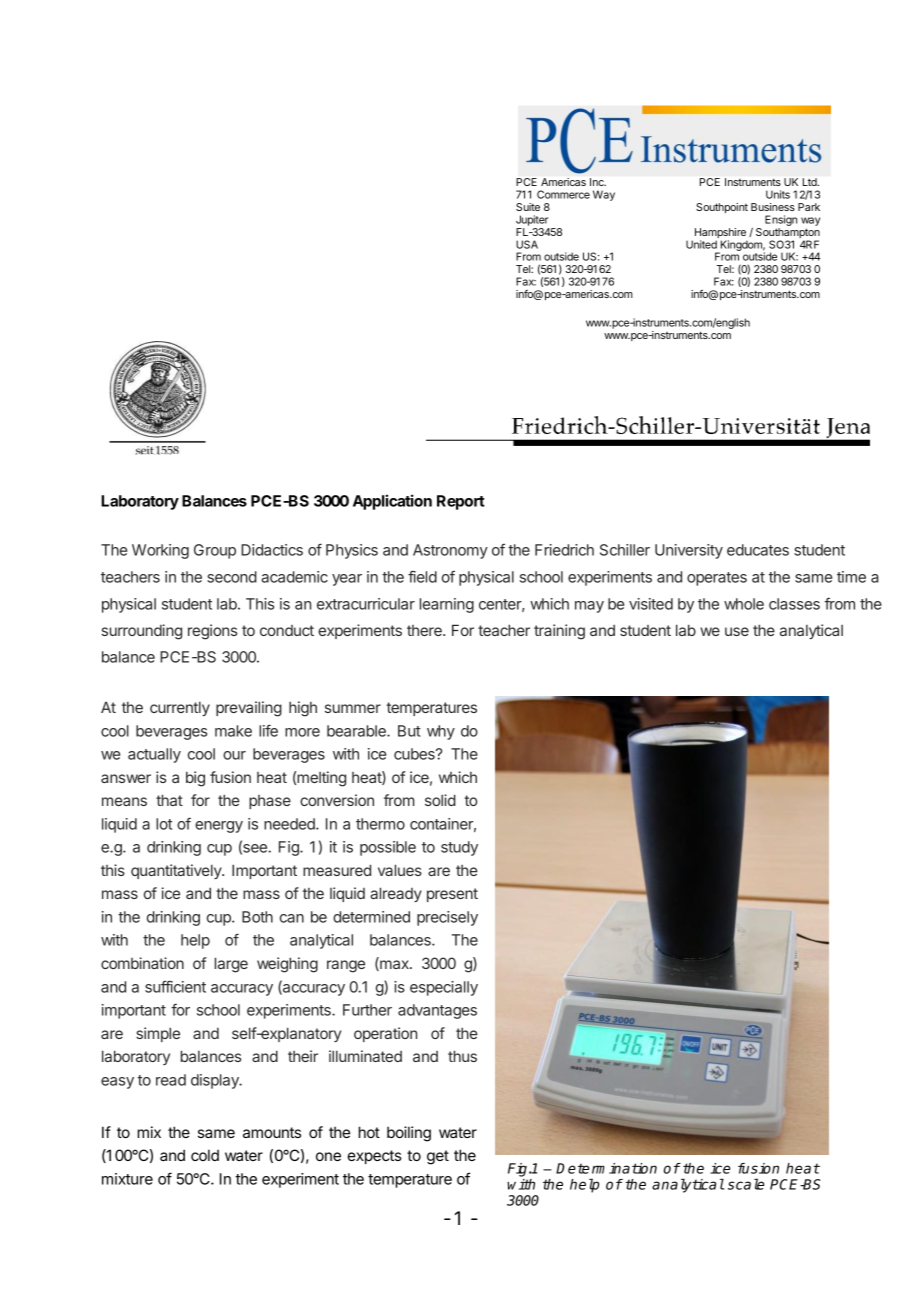  I want to click on Business, so click(773, 207).
